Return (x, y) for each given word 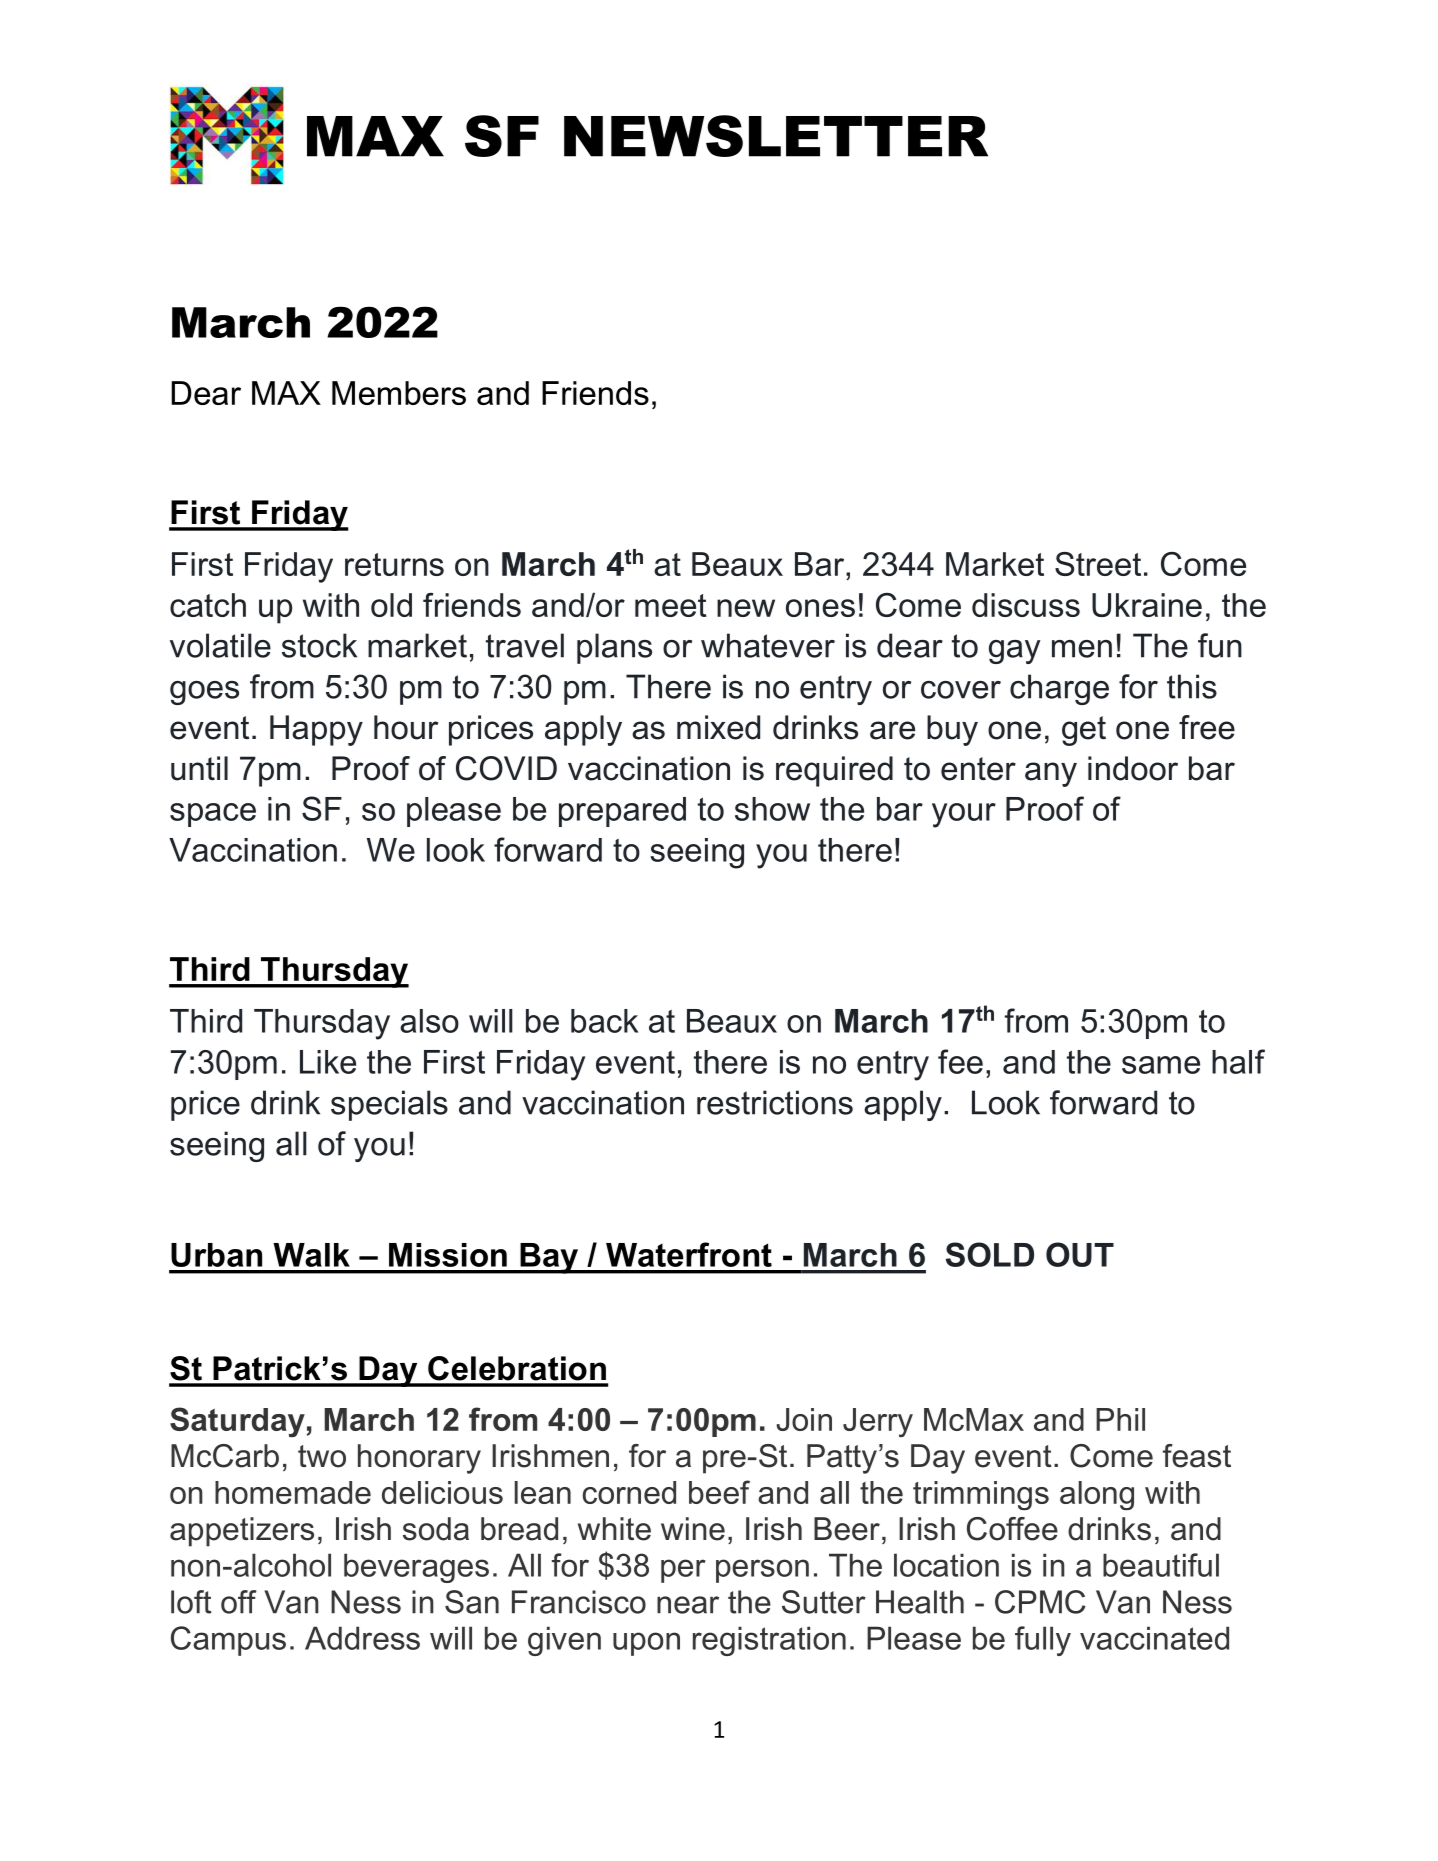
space (213, 815)
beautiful (1161, 1565)
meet (671, 605)
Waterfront (689, 1254)
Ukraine (1147, 605)
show (772, 809)
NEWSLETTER (776, 136)
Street (1098, 564)
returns (394, 564)
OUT (1080, 1254)
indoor (1133, 768)
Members (399, 393)
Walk (311, 1255)
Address (362, 1638)
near (688, 1605)
